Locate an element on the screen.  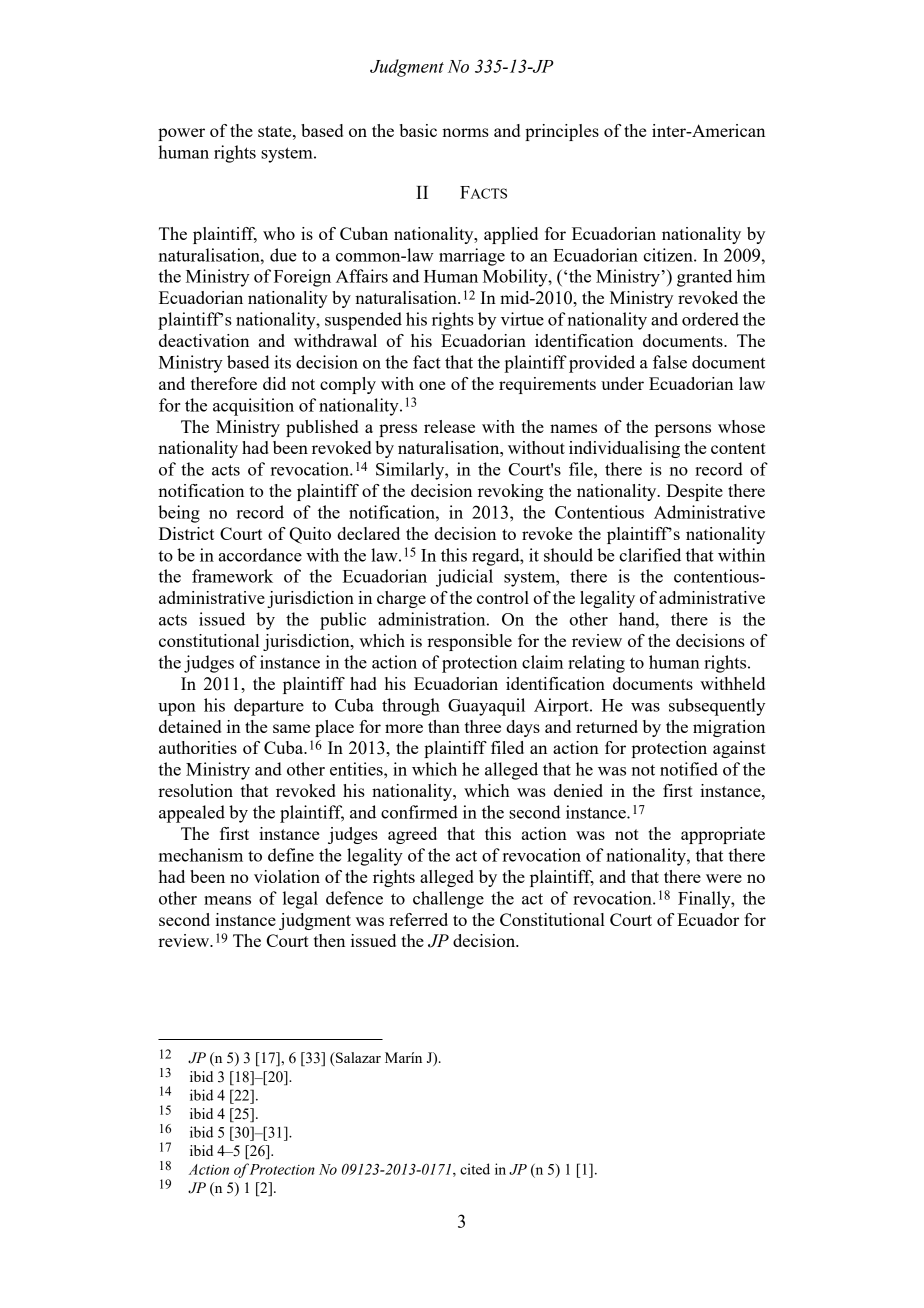
were is located at coordinates (724, 878).
